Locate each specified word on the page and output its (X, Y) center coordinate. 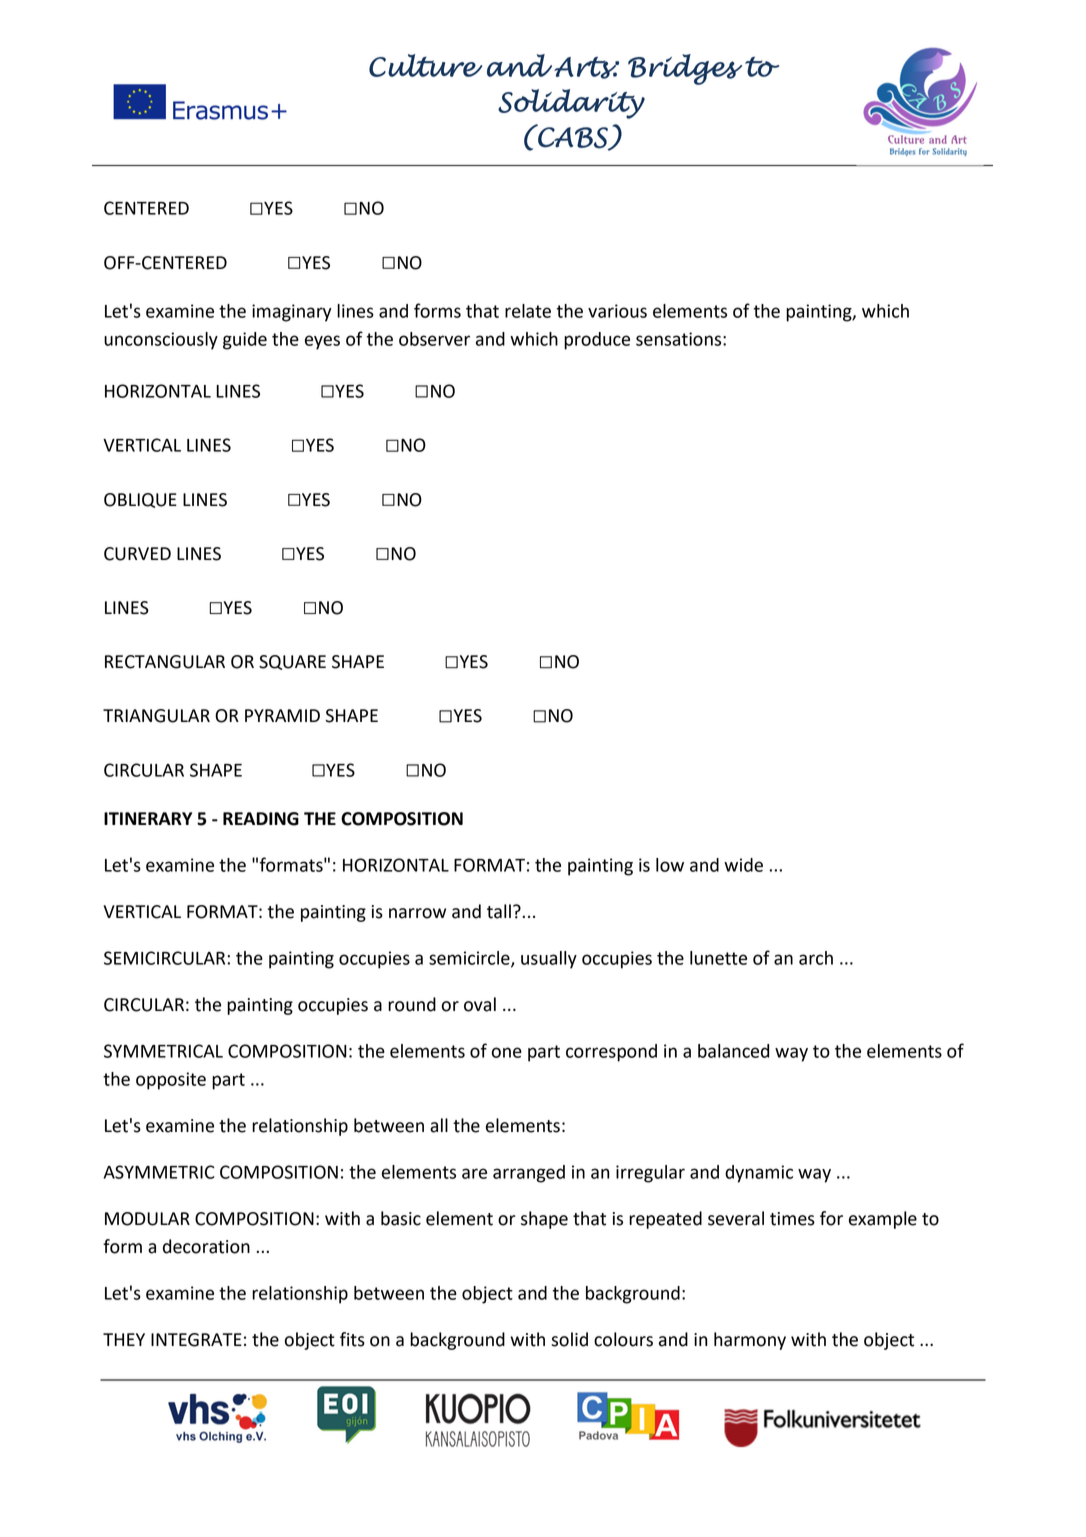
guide (245, 341)
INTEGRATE (196, 1340)
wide (743, 865)
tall (499, 911)
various (617, 311)
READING (261, 819)
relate (528, 311)
